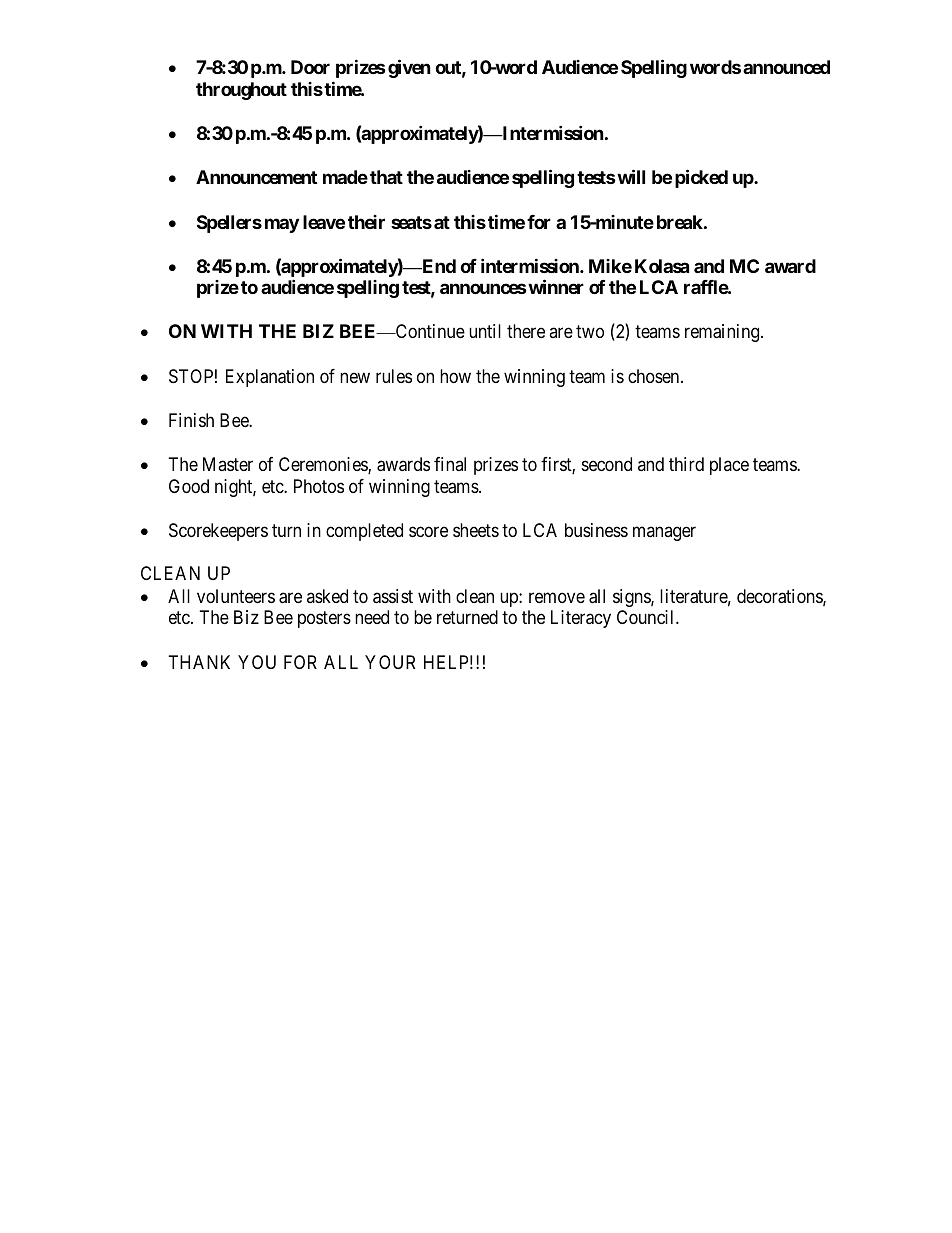 This screenshot has height=1233, width=952. Describe the element at coordinates (390, 662) in the screenshot. I see `YOUR` at that location.
